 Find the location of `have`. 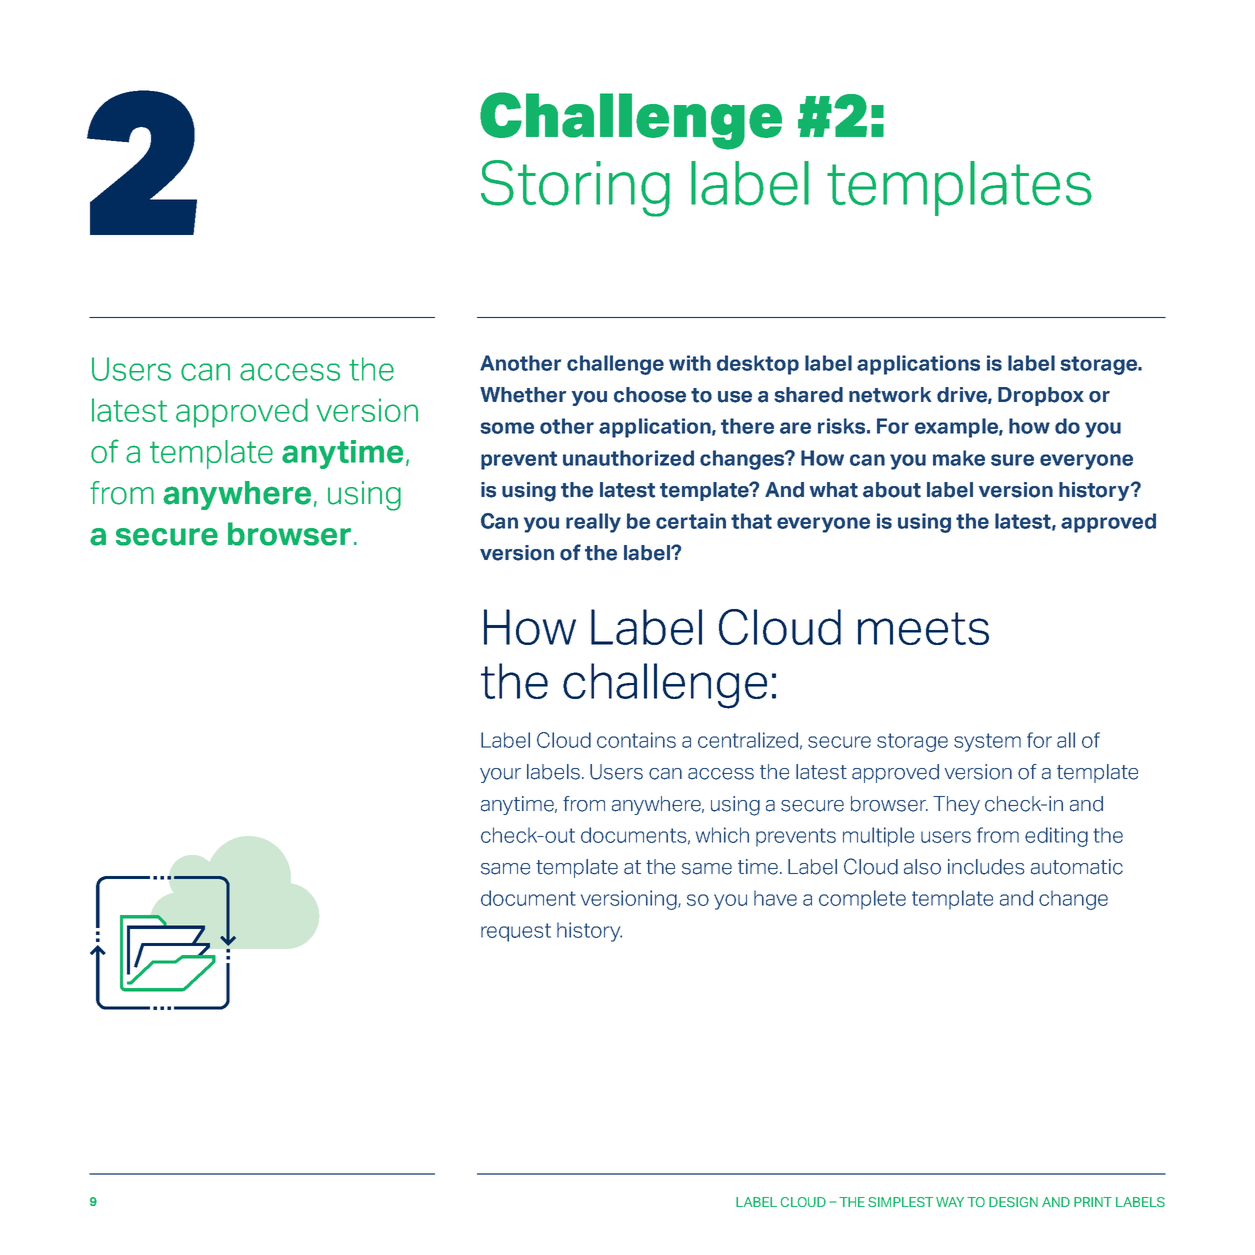

have is located at coordinates (775, 898).
